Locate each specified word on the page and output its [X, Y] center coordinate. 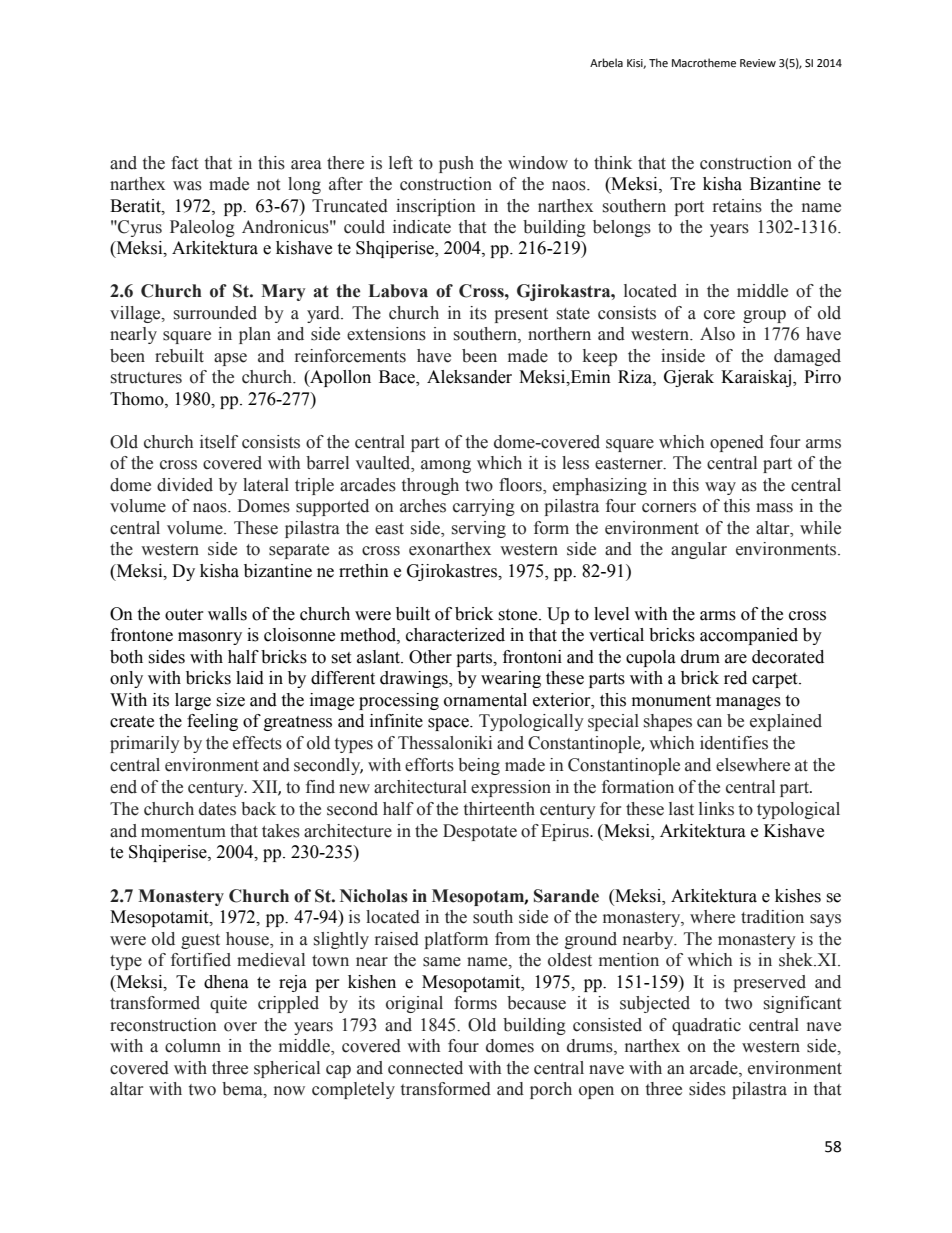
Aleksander [469, 377]
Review [758, 63]
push [456, 164]
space [449, 724]
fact [184, 163]
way [720, 488]
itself [219, 442]
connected [425, 1068]
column [193, 1046]
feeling [212, 722]
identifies [734, 743]
